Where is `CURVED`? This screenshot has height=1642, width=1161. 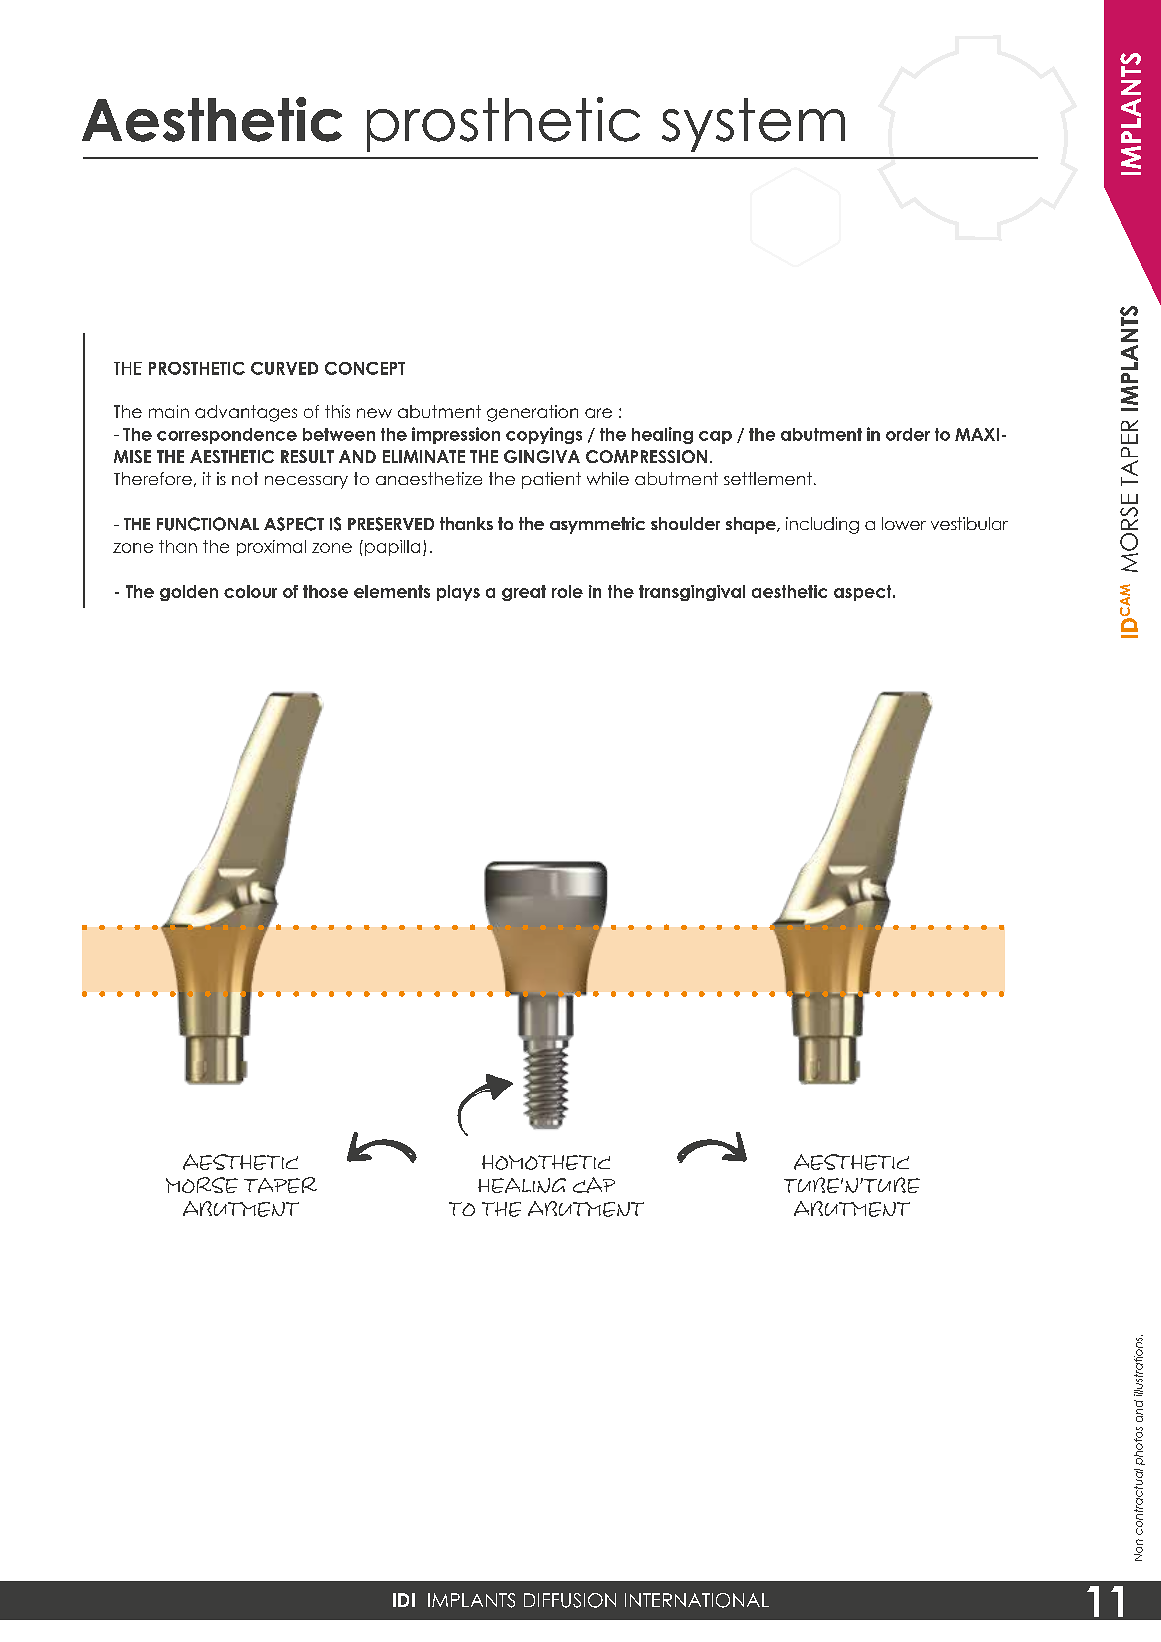 CURVED is located at coordinates (284, 368).
